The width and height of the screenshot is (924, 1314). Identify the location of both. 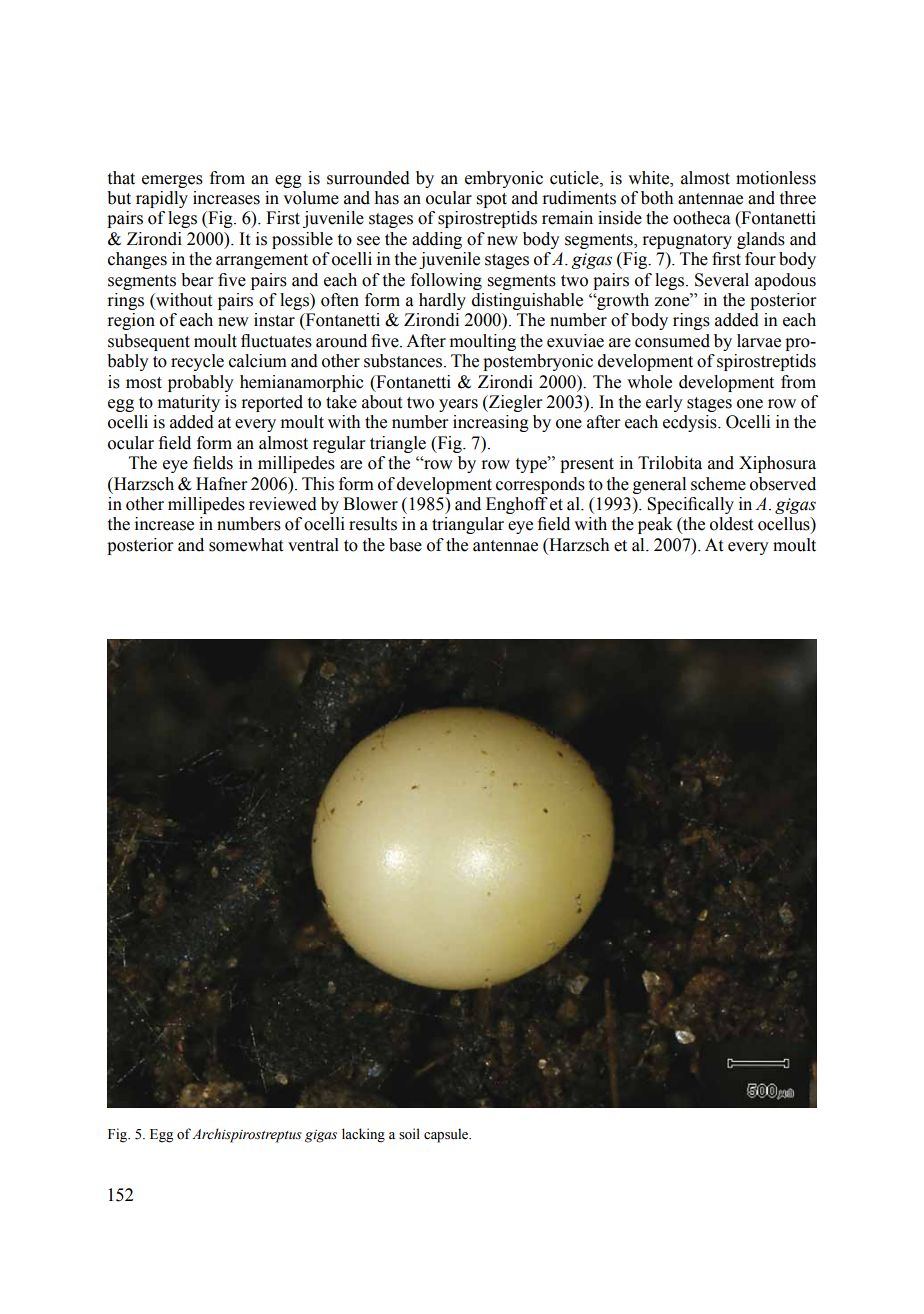
(657, 198).
